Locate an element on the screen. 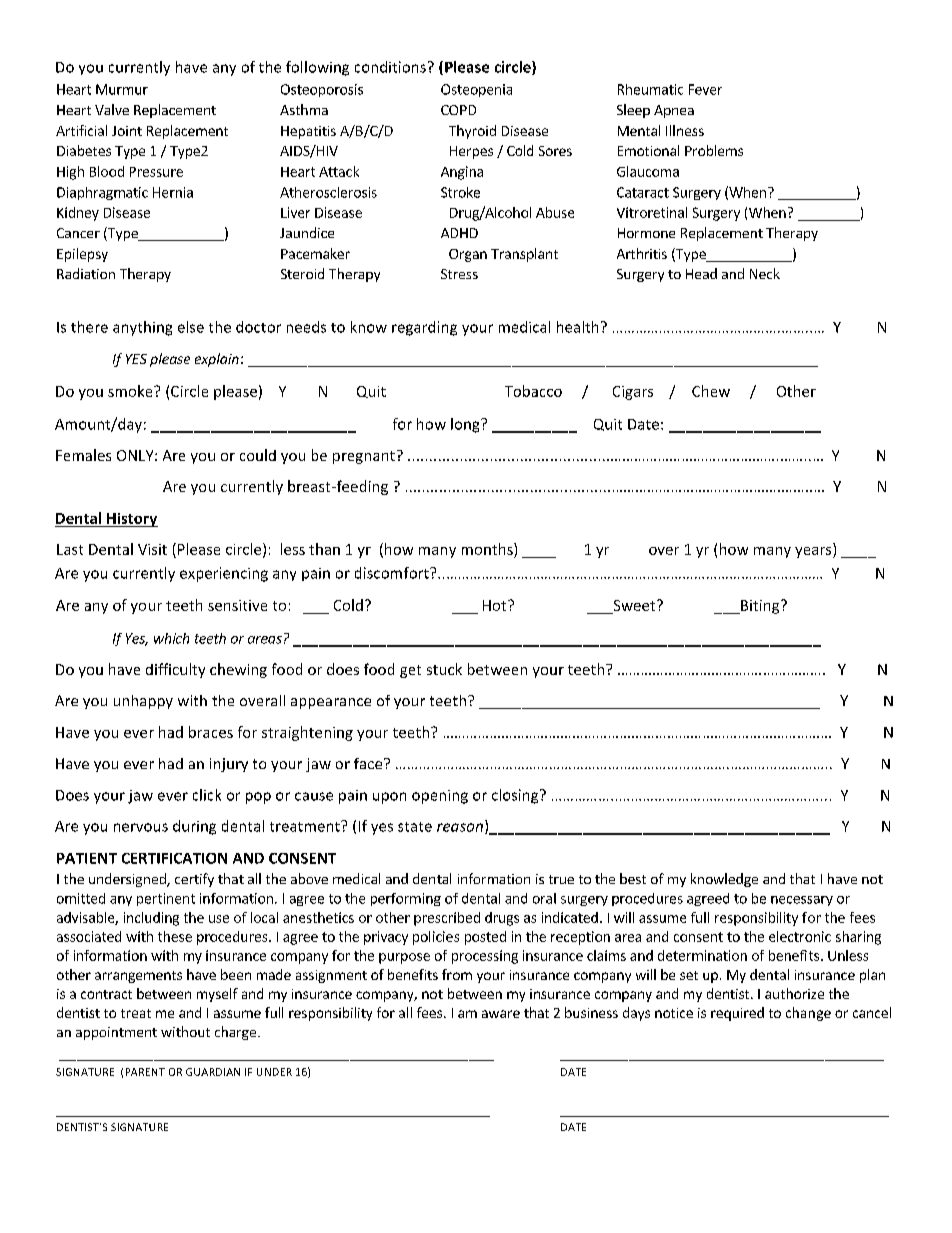  change is located at coordinates (808, 1014).
